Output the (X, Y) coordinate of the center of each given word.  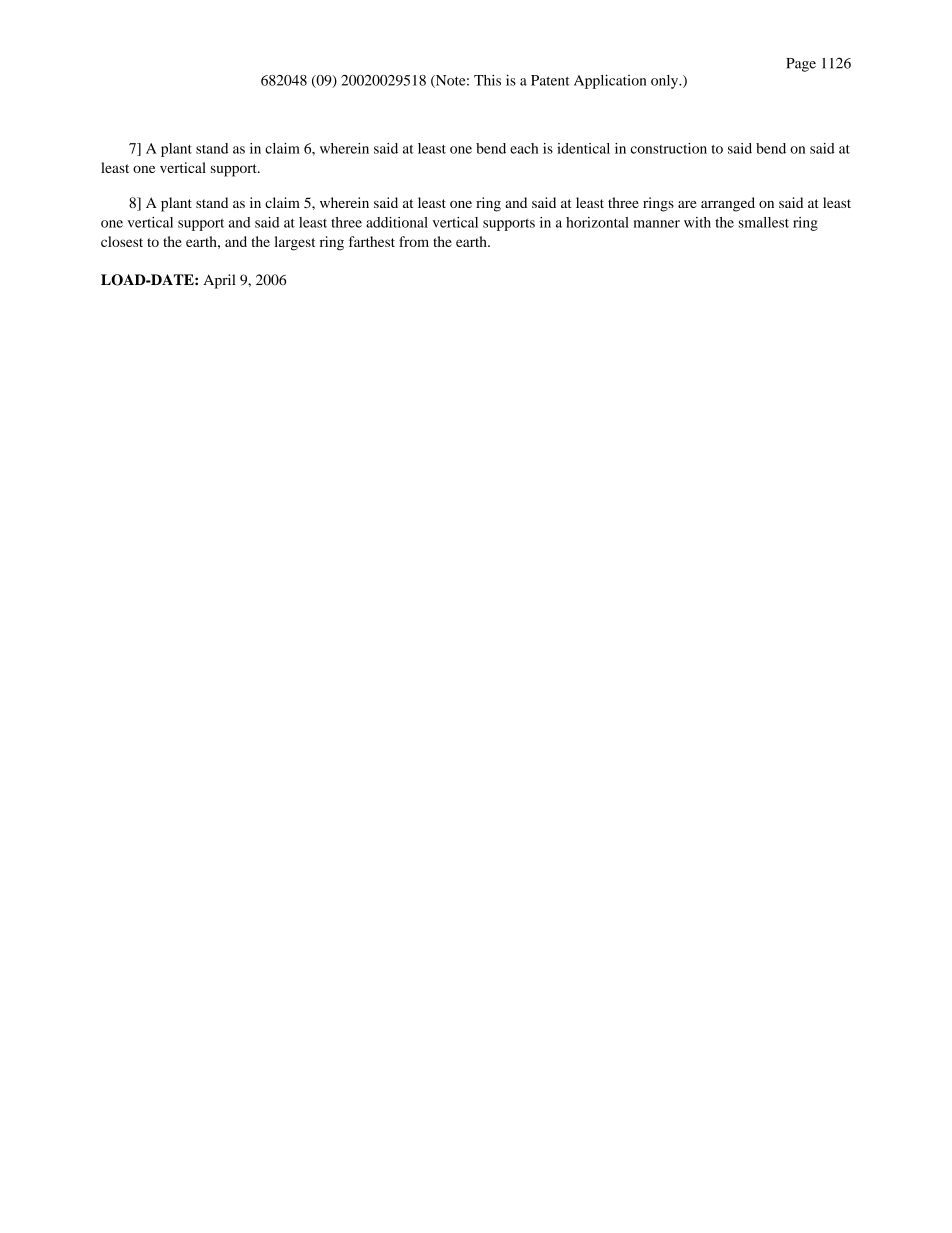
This (487, 80)
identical (583, 148)
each (524, 148)
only (666, 82)
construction (668, 148)
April (219, 281)
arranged (728, 204)
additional (397, 222)
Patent (550, 80)
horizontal (597, 222)
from (414, 241)
